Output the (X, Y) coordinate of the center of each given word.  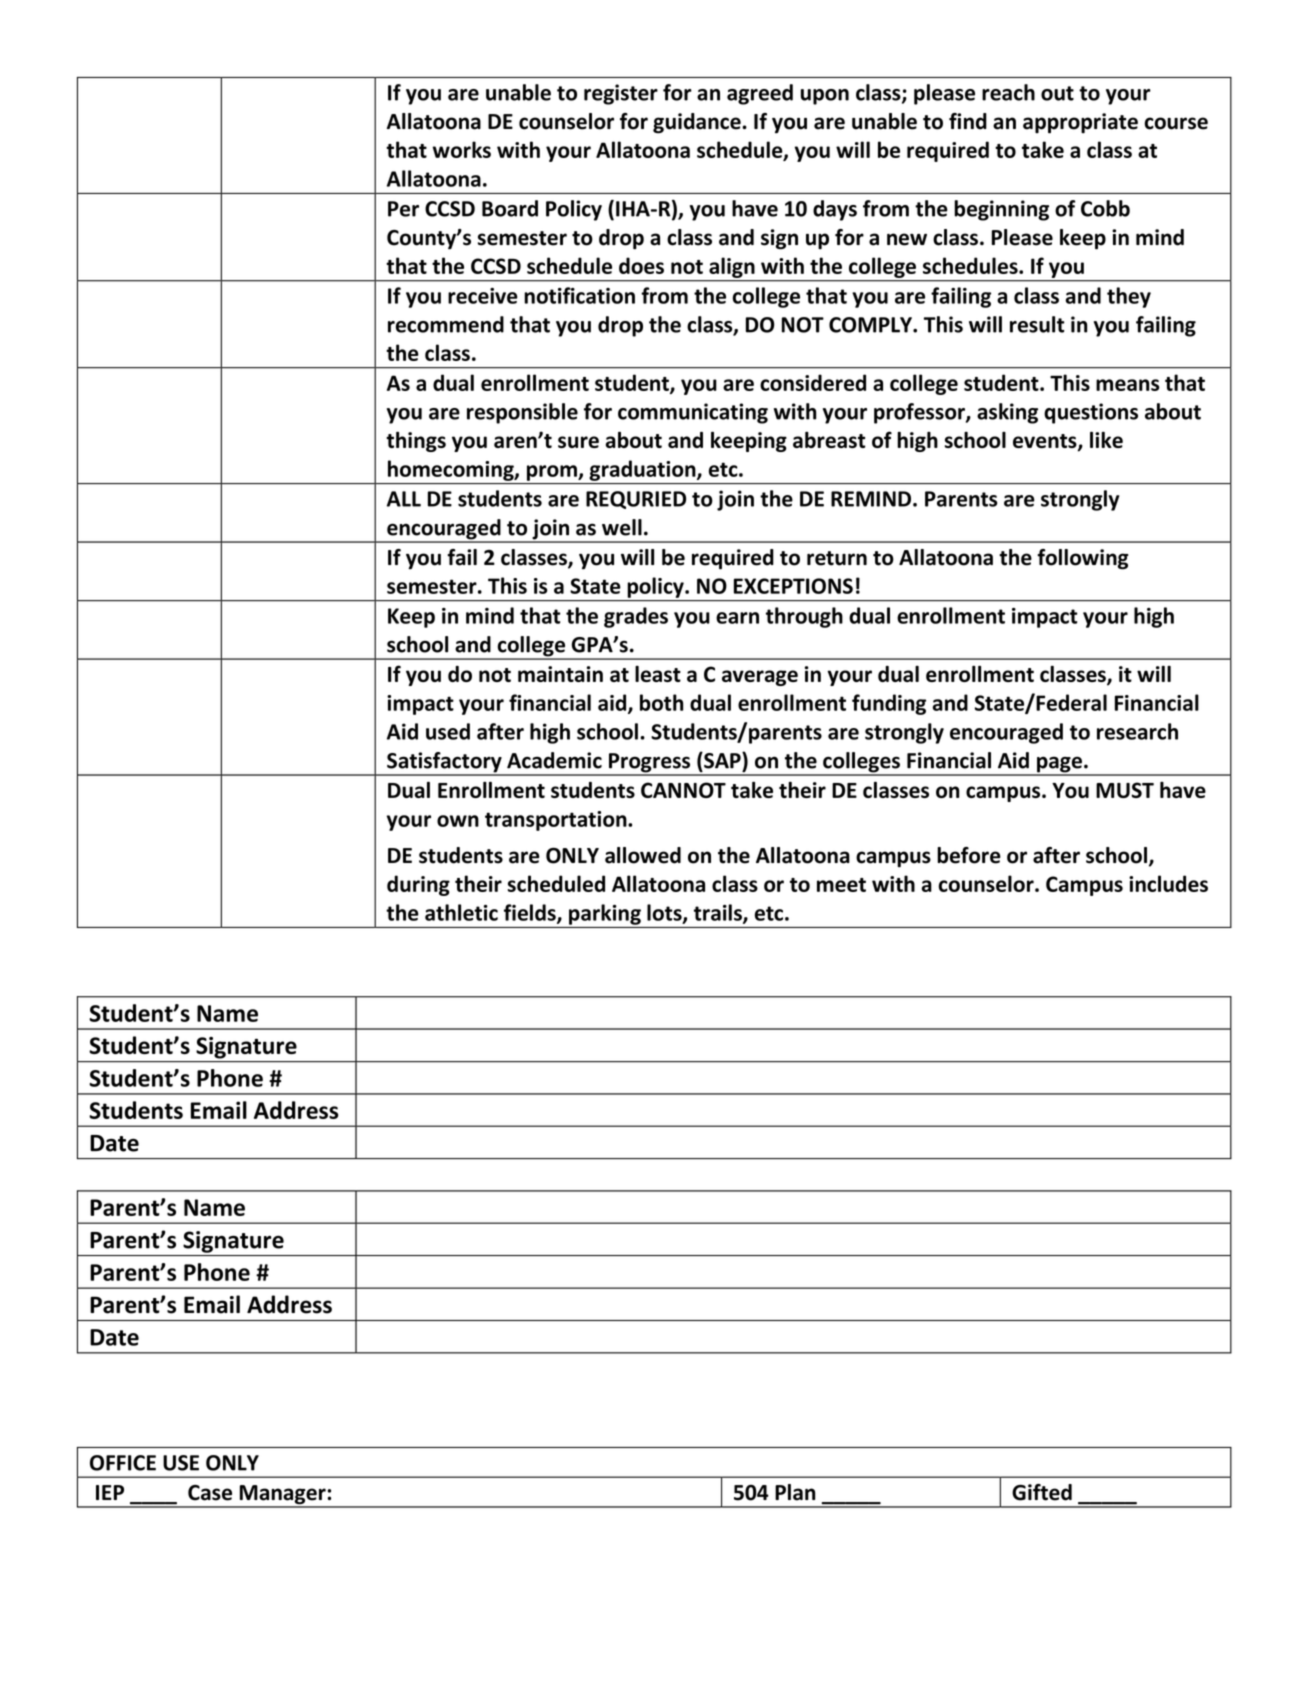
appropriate (1080, 123)
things (416, 441)
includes (1168, 883)
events (1046, 442)
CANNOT (683, 790)
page (1059, 765)
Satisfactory (444, 763)
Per (403, 209)
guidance (698, 123)
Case (210, 1493)
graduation (643, 470)
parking (605, 914)
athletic (461, 912)
